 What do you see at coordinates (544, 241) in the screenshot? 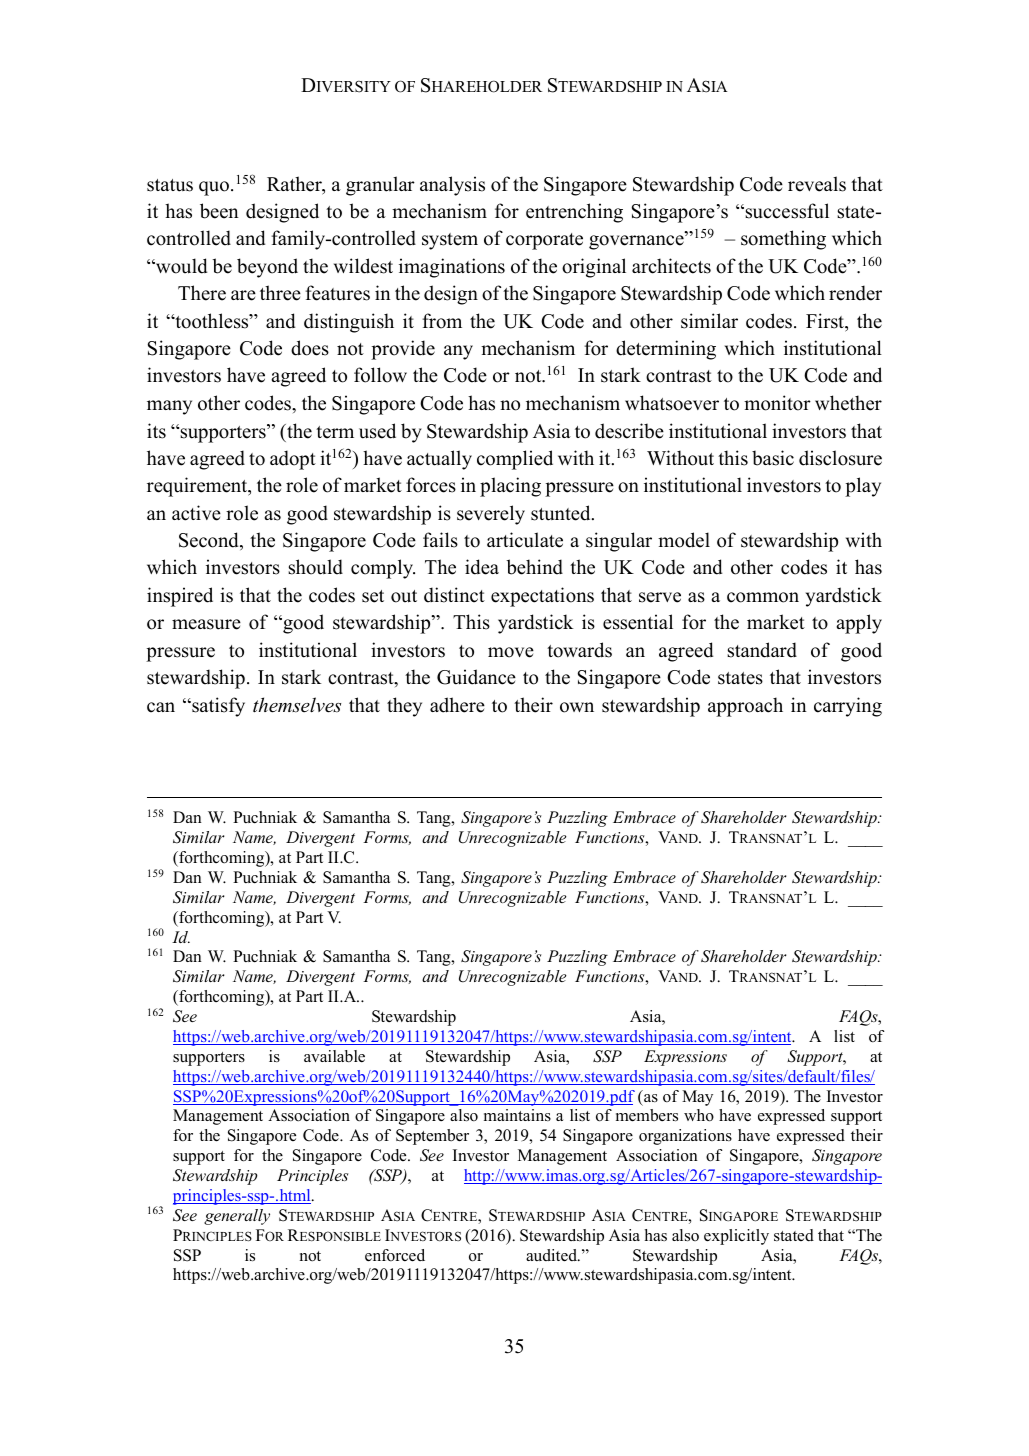
I see `corporate` at bounding box center [544, 241].
